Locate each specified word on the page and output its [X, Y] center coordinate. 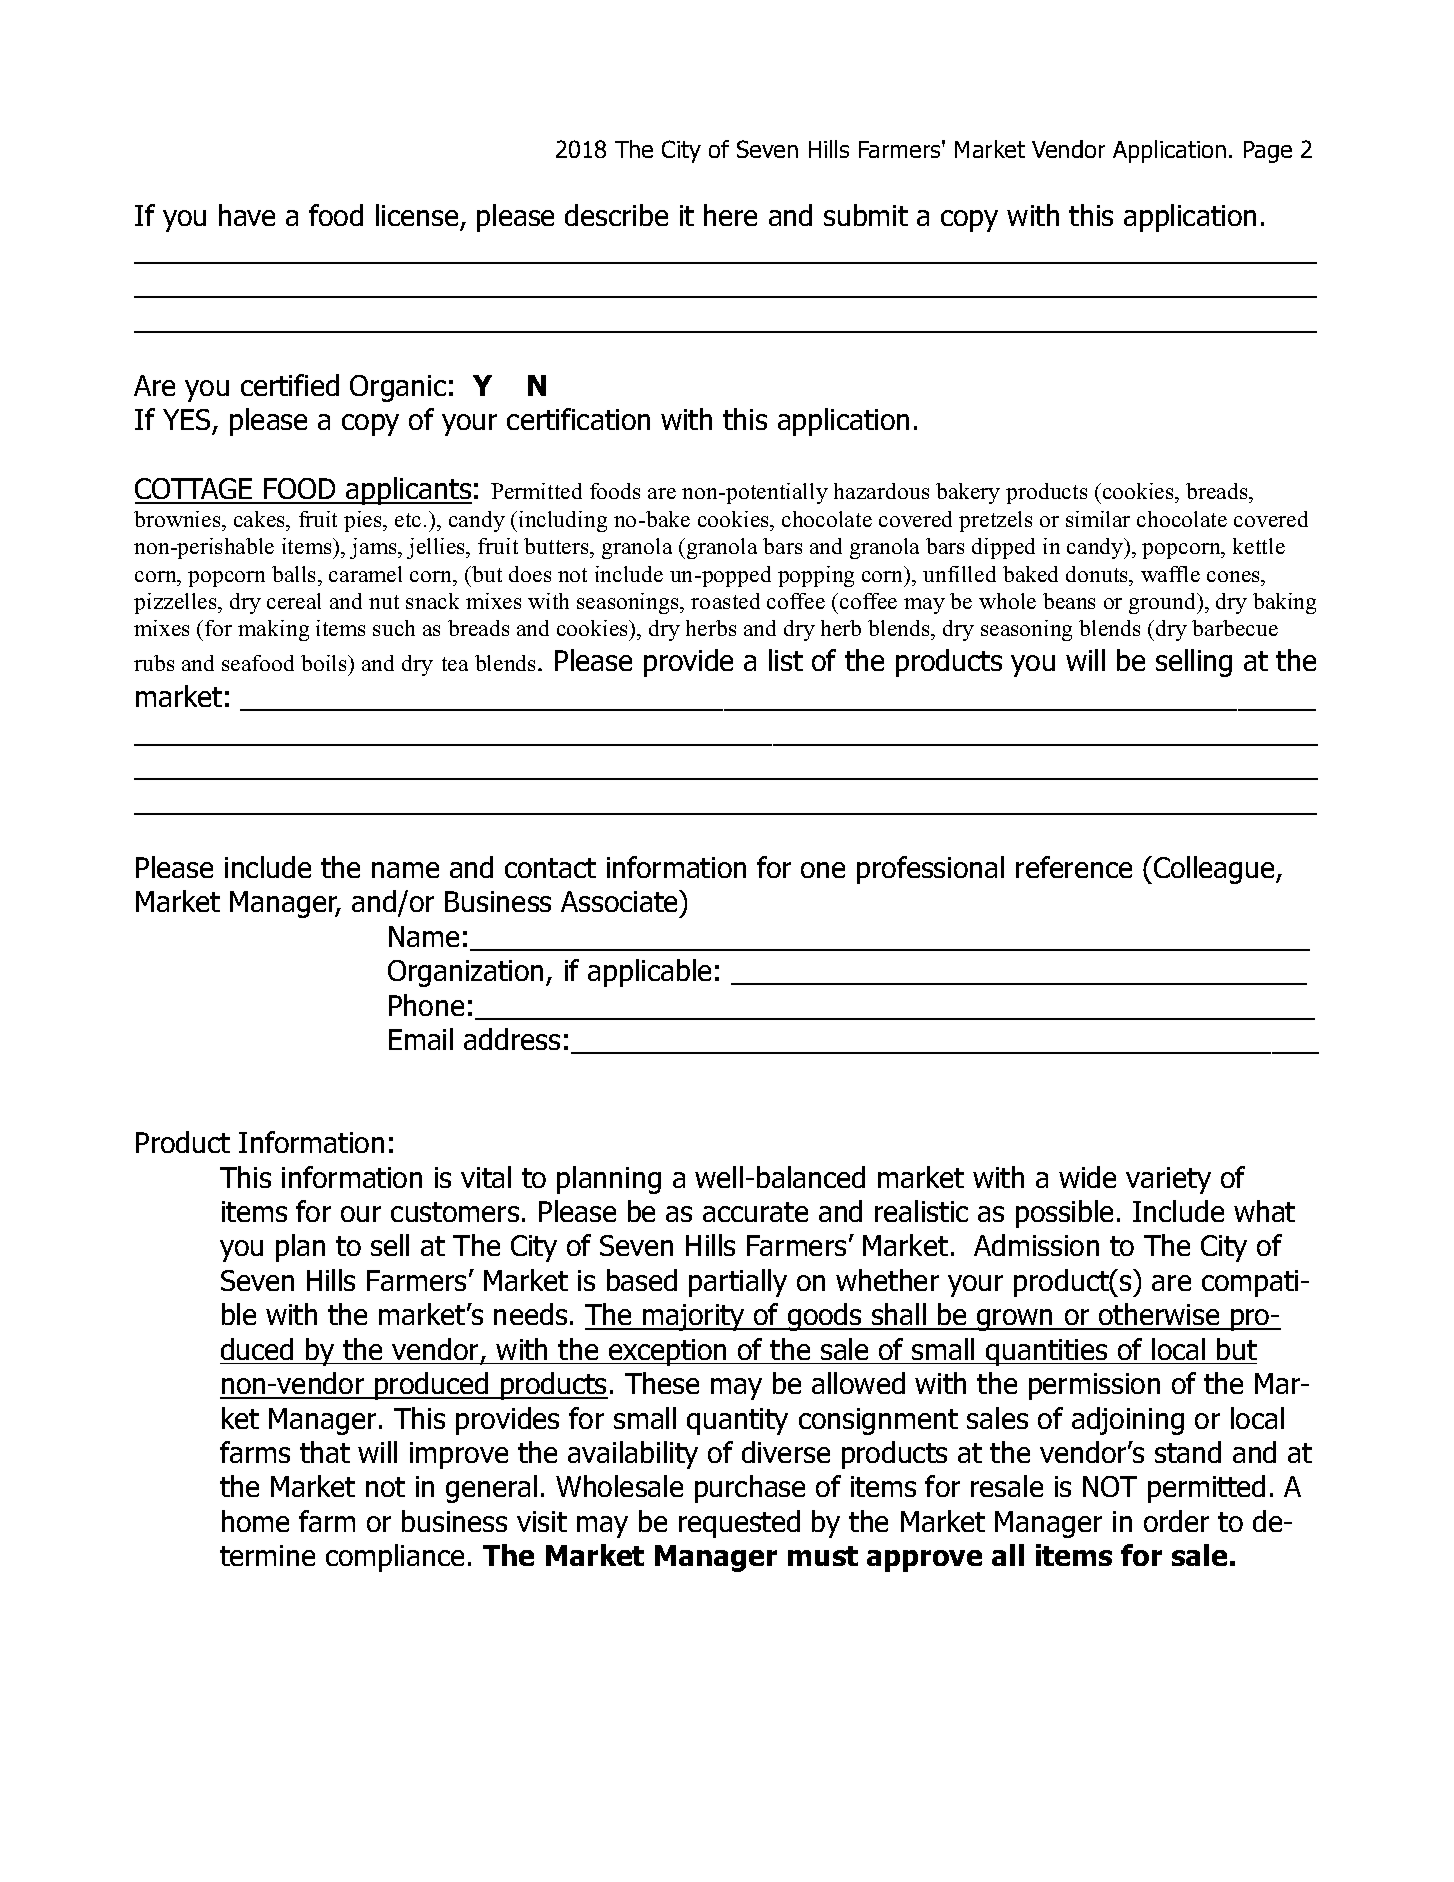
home [255, 1521]
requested [739, 1524]
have [247, 215]
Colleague [1215, 870]
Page [1268, 152]
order [1176, 1521]
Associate [620, 901]
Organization [465, 973]
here [730, 215]
